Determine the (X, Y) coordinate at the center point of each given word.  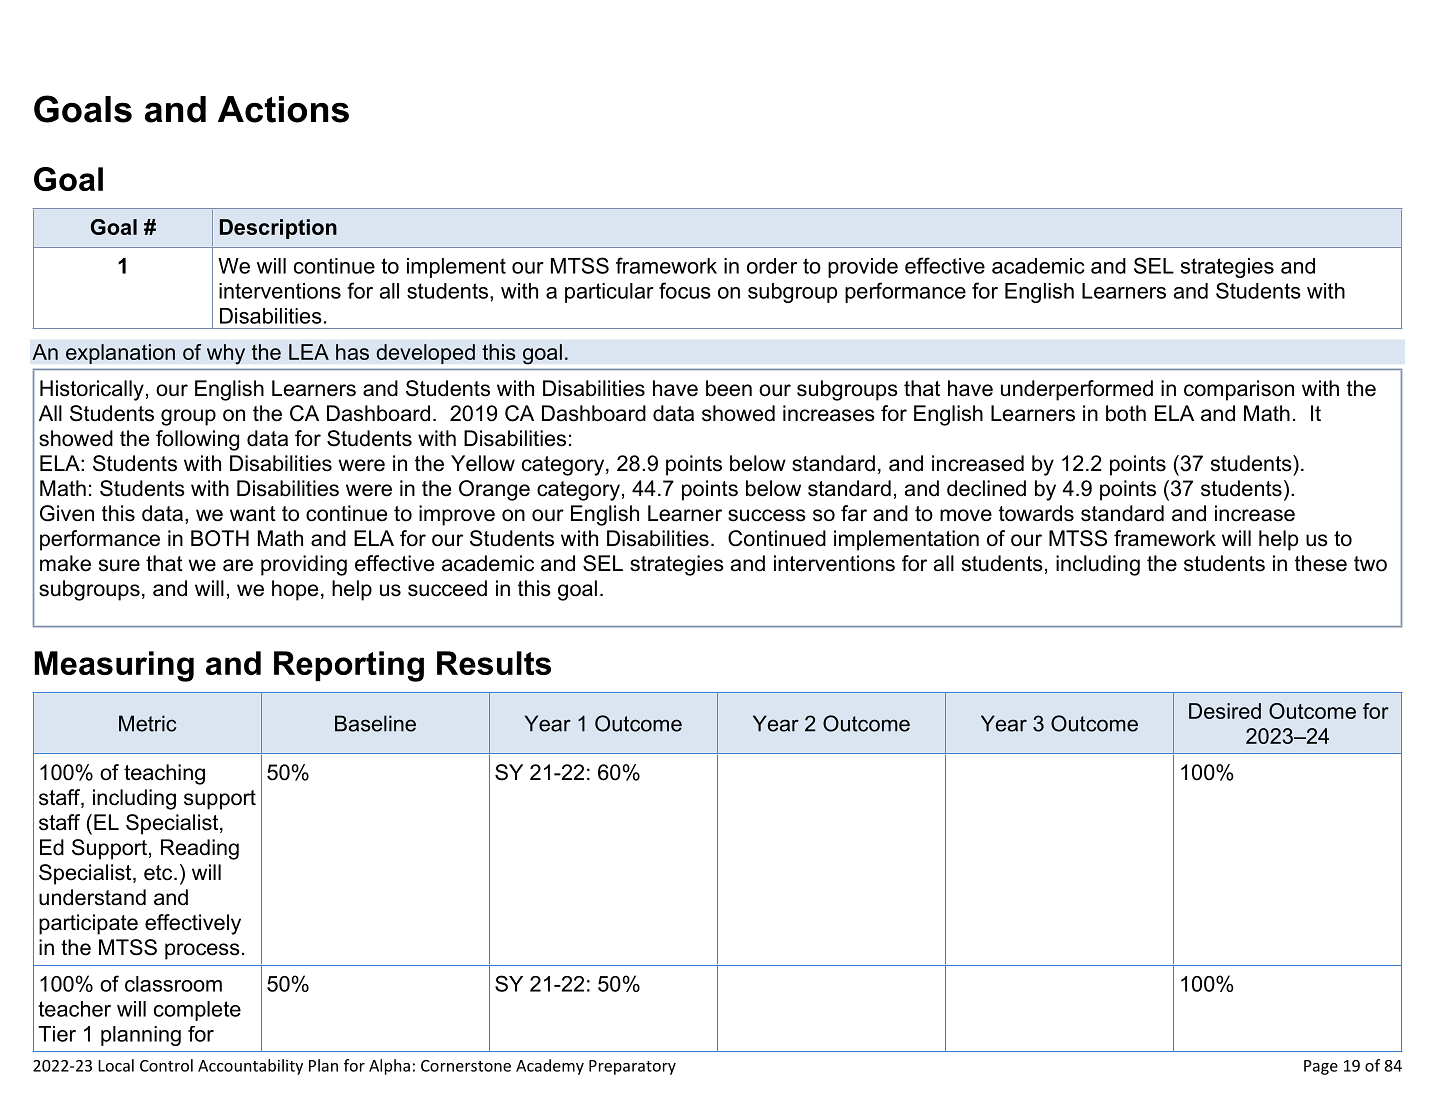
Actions (283, 109)
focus (685, 290)
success (767, 515)
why (226, 354)
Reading (200, 849)
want (253, 514)
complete (197, 1011)
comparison (1239, 390)
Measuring (114, 666)
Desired (1225, 711)
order (772, 266)
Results (494, 663)
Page (1321, 1067)
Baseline (375, 723)
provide (863, 268)
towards (1036, 513)
